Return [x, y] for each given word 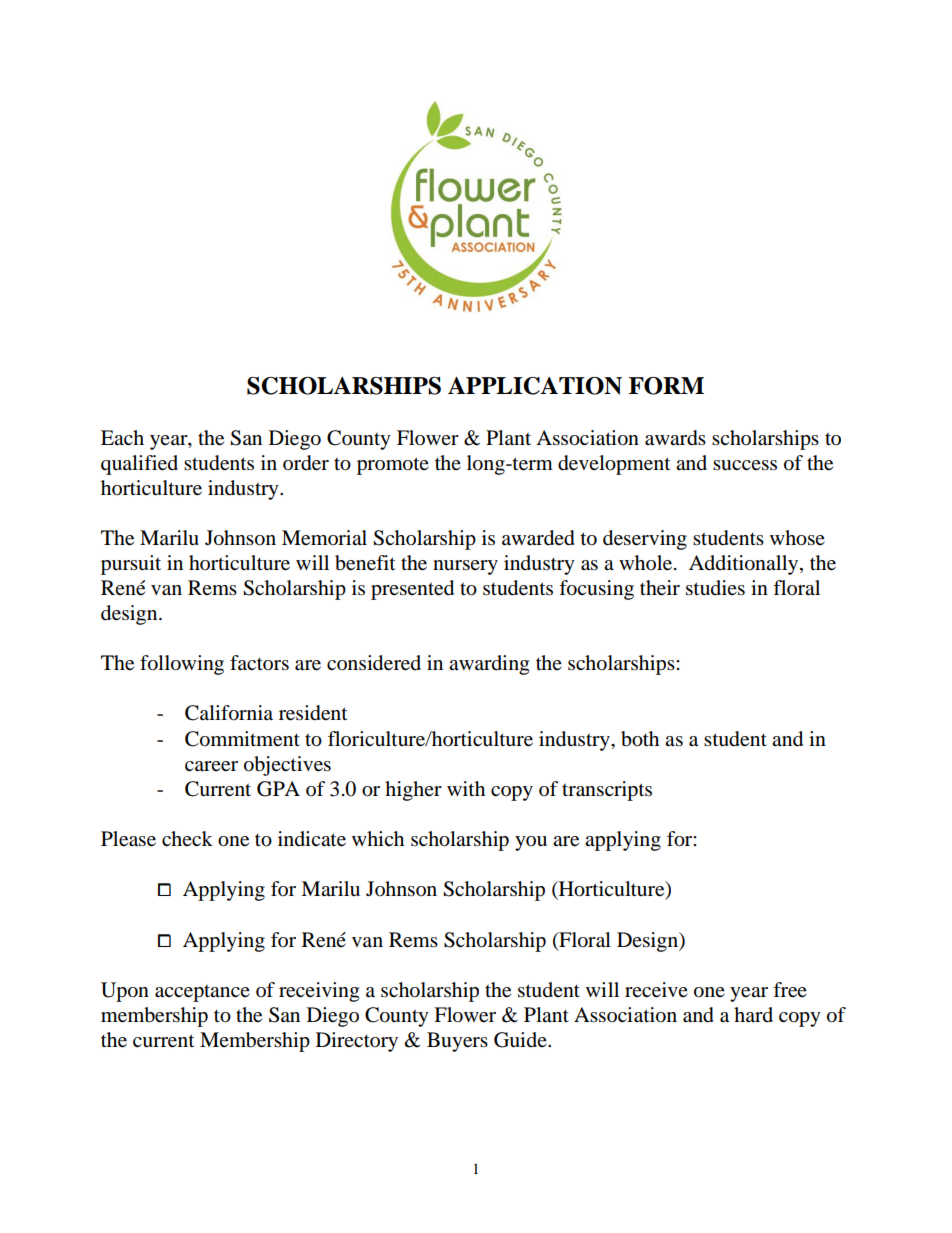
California [229, 713]
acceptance [202, 993]
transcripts [607, 791]
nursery [465, 567]
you [531, 843]
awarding [489, 665]
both [640, 739]
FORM [666, 386]
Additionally [745, 565]
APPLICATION [535, 386]
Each [122, 437]
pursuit [131, 565]
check [187, 838]
